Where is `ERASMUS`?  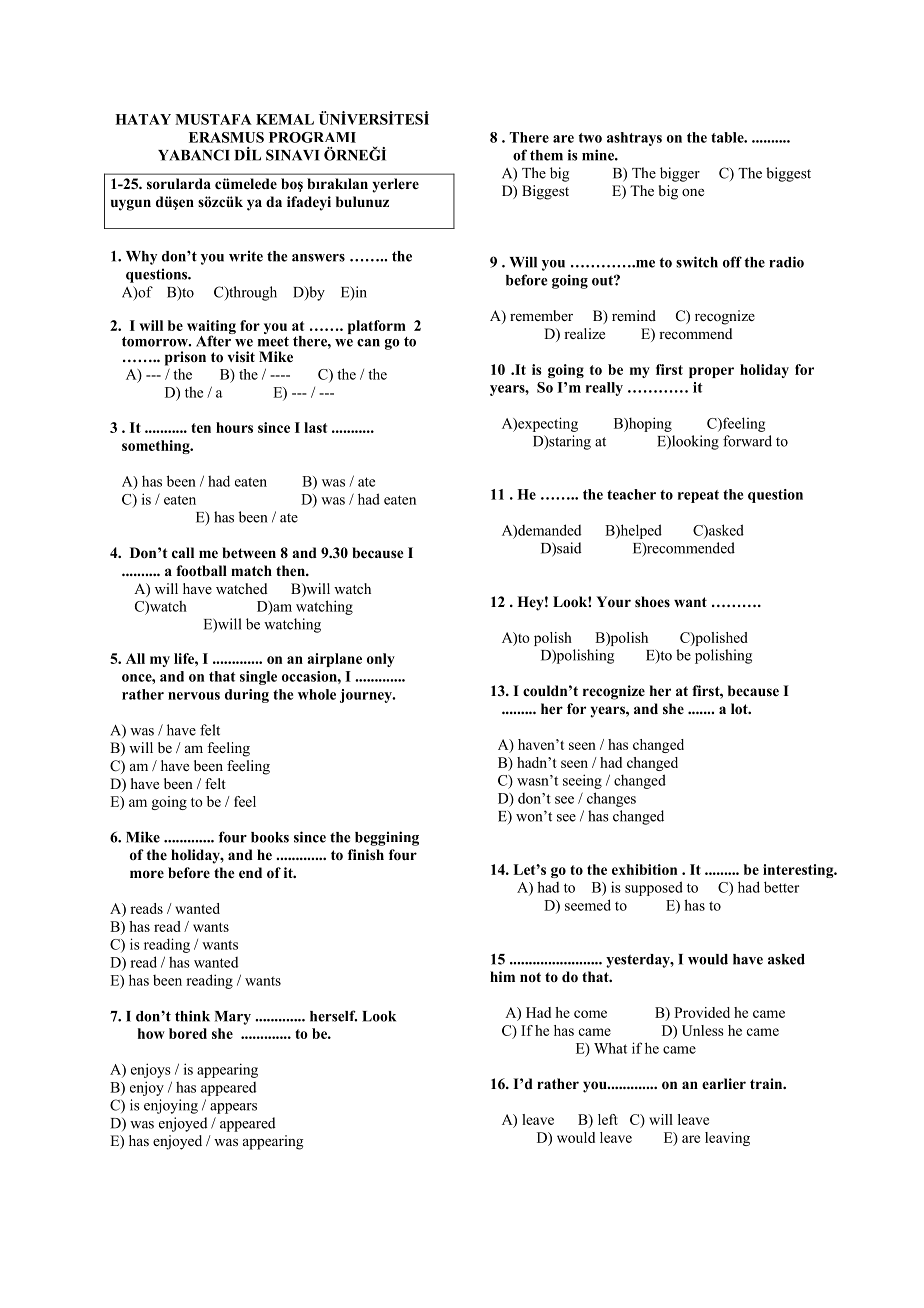
ERASMUS is located at coordinates (226, 137).
